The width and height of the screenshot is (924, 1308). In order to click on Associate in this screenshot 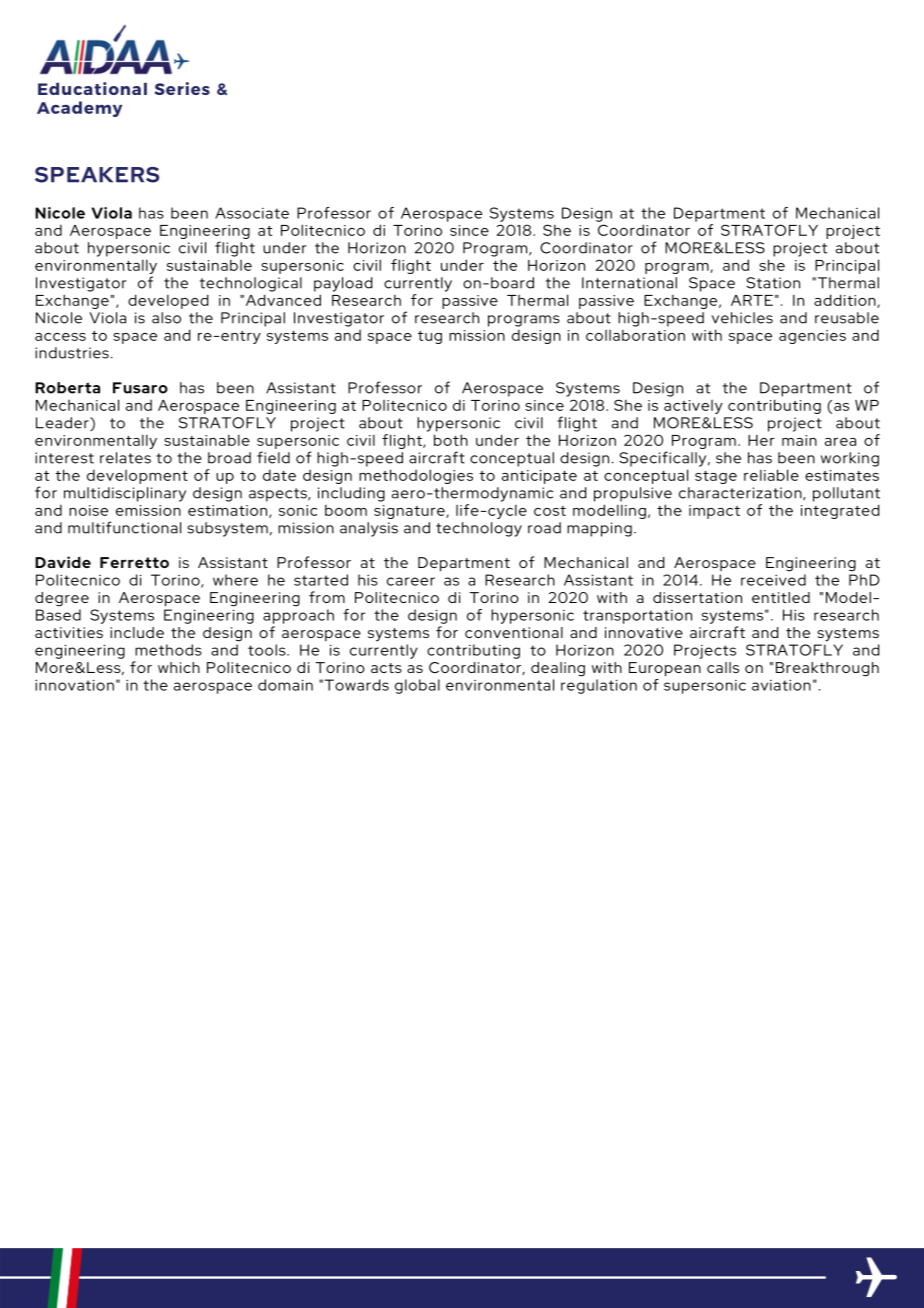, I will do `click(252, 213)`.
